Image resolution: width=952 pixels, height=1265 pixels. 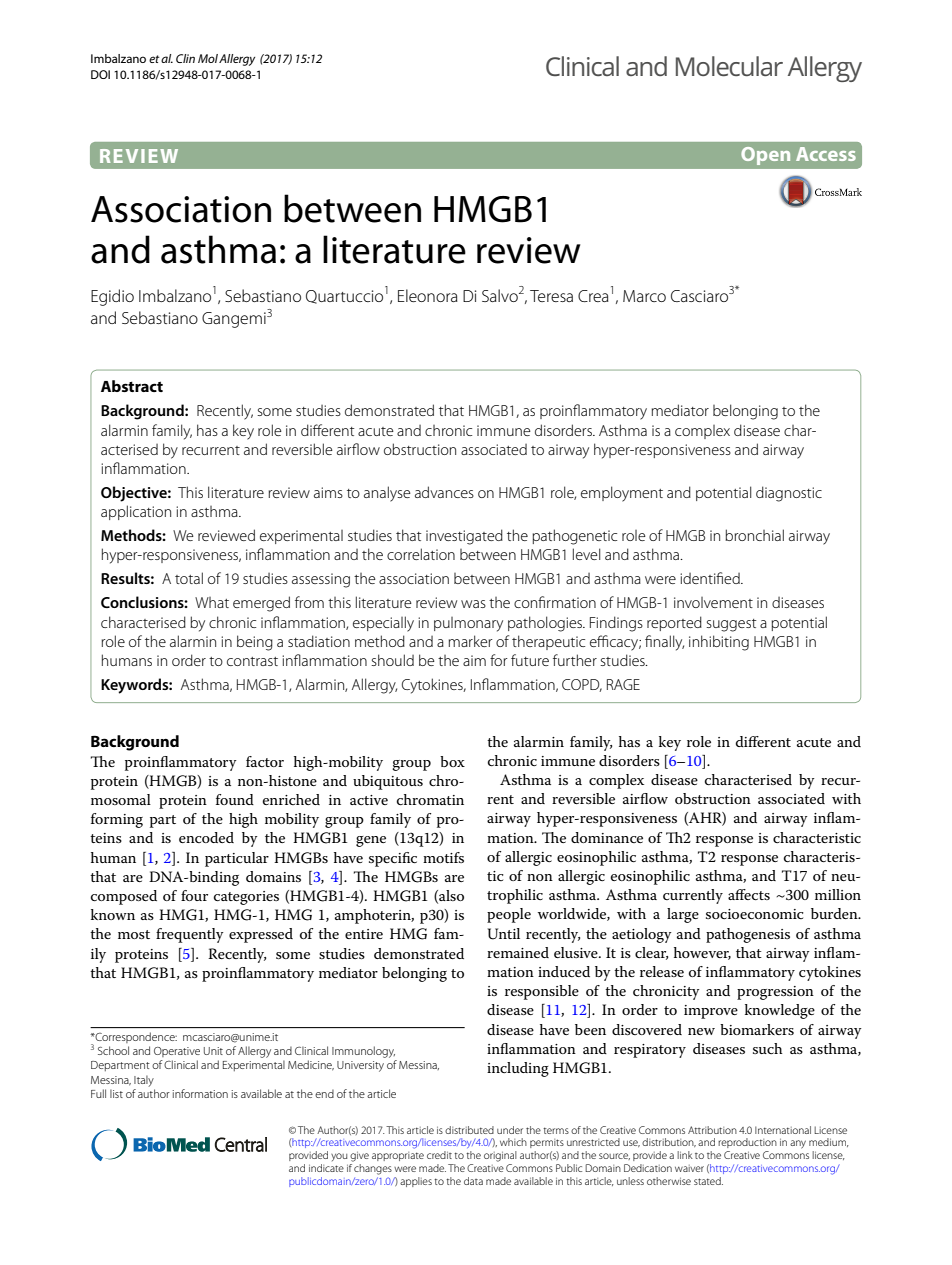 I want to click on pulmonary, so click(x=468, y=624).
